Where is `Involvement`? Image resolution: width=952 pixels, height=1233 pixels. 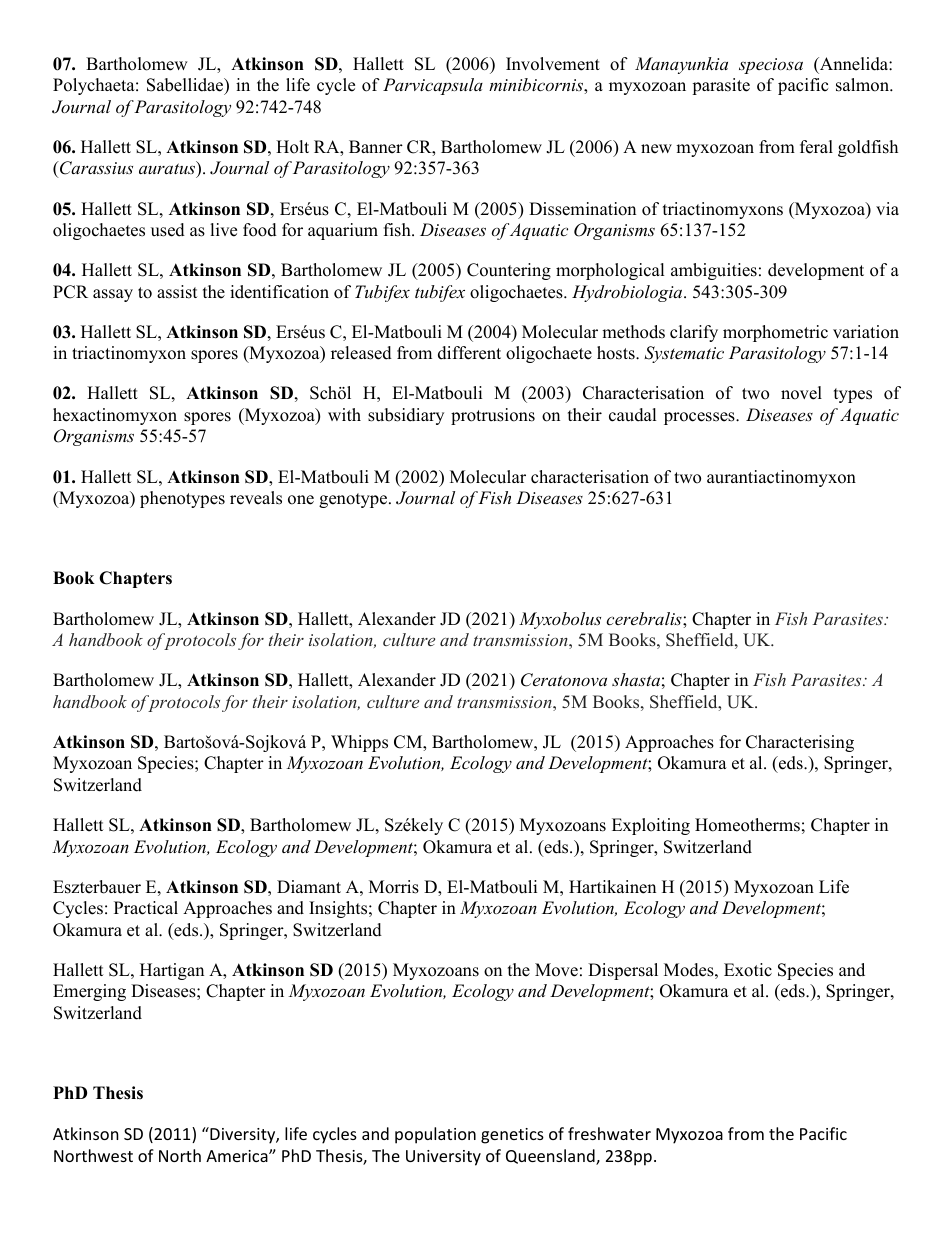
Involvement is located at coordinates (553, 64).
